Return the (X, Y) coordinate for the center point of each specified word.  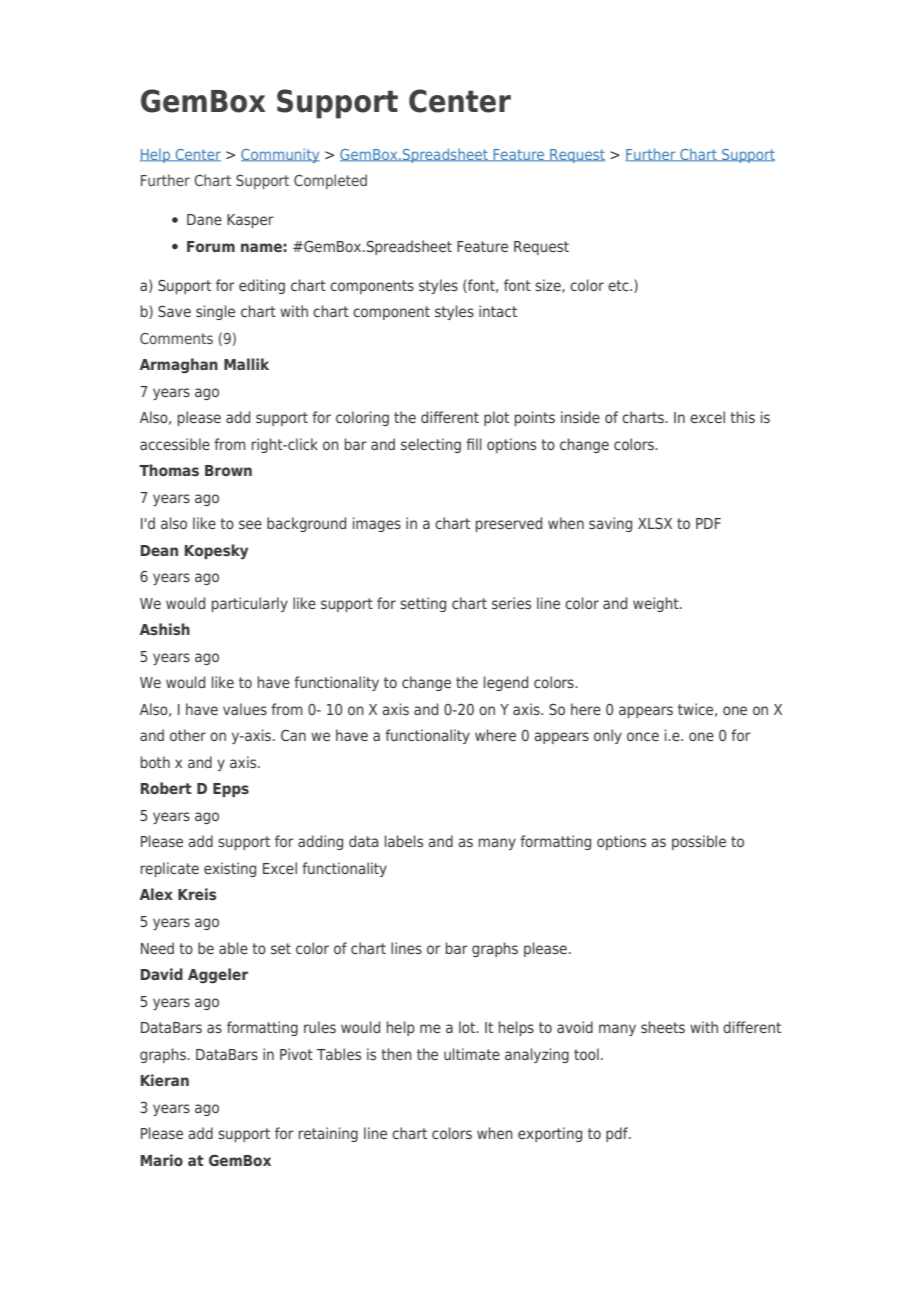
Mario (162, 1160)
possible (699, 842)
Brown (228, 470)
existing (230, 869)
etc (619, 285)
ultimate (472, 1054)
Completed (330, 181)
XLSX (655, 523)
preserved (509, 524)
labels (404, 841)
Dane (204, 219)
